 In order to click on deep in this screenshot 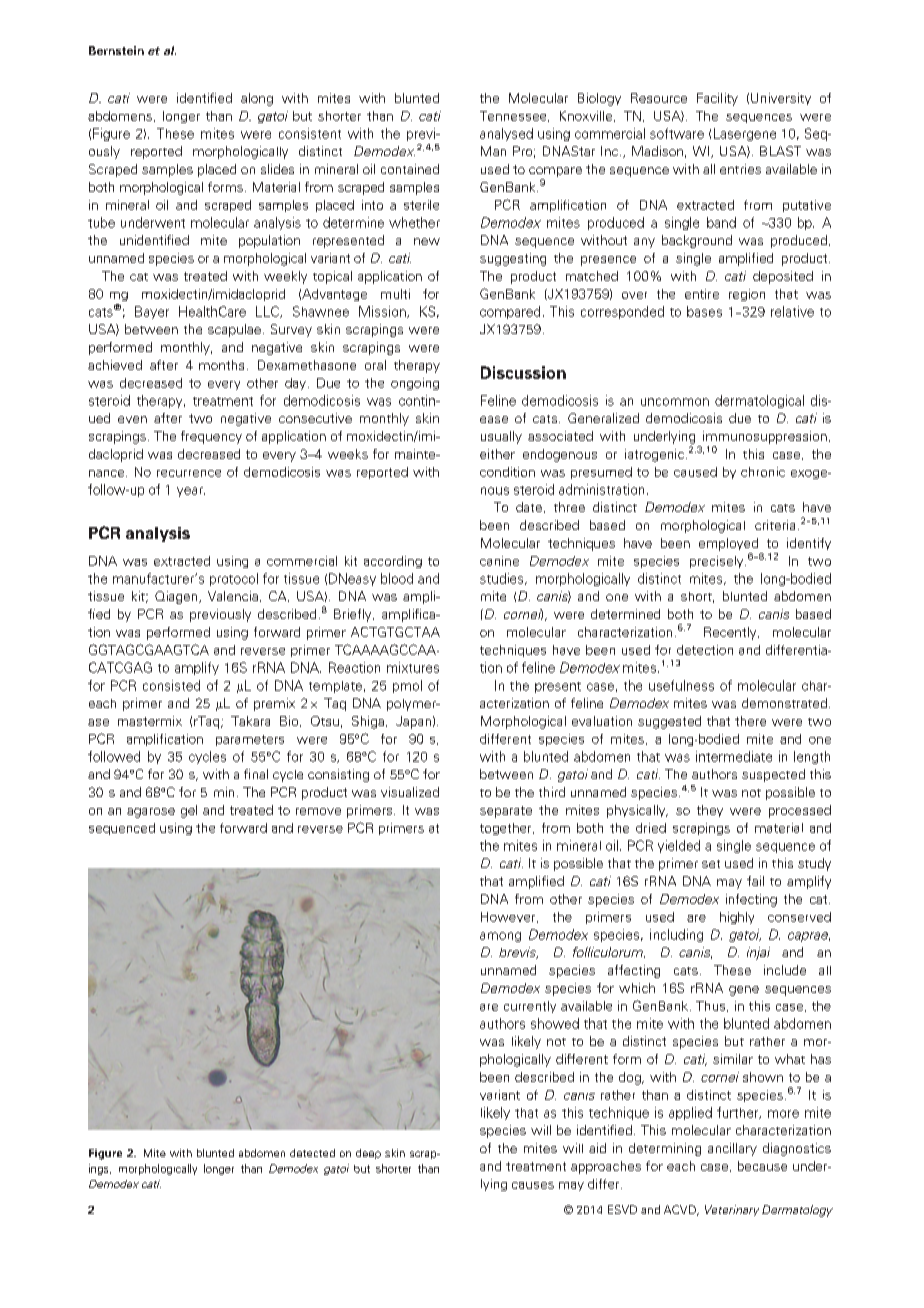, I will do `click(368, 1154)`.
